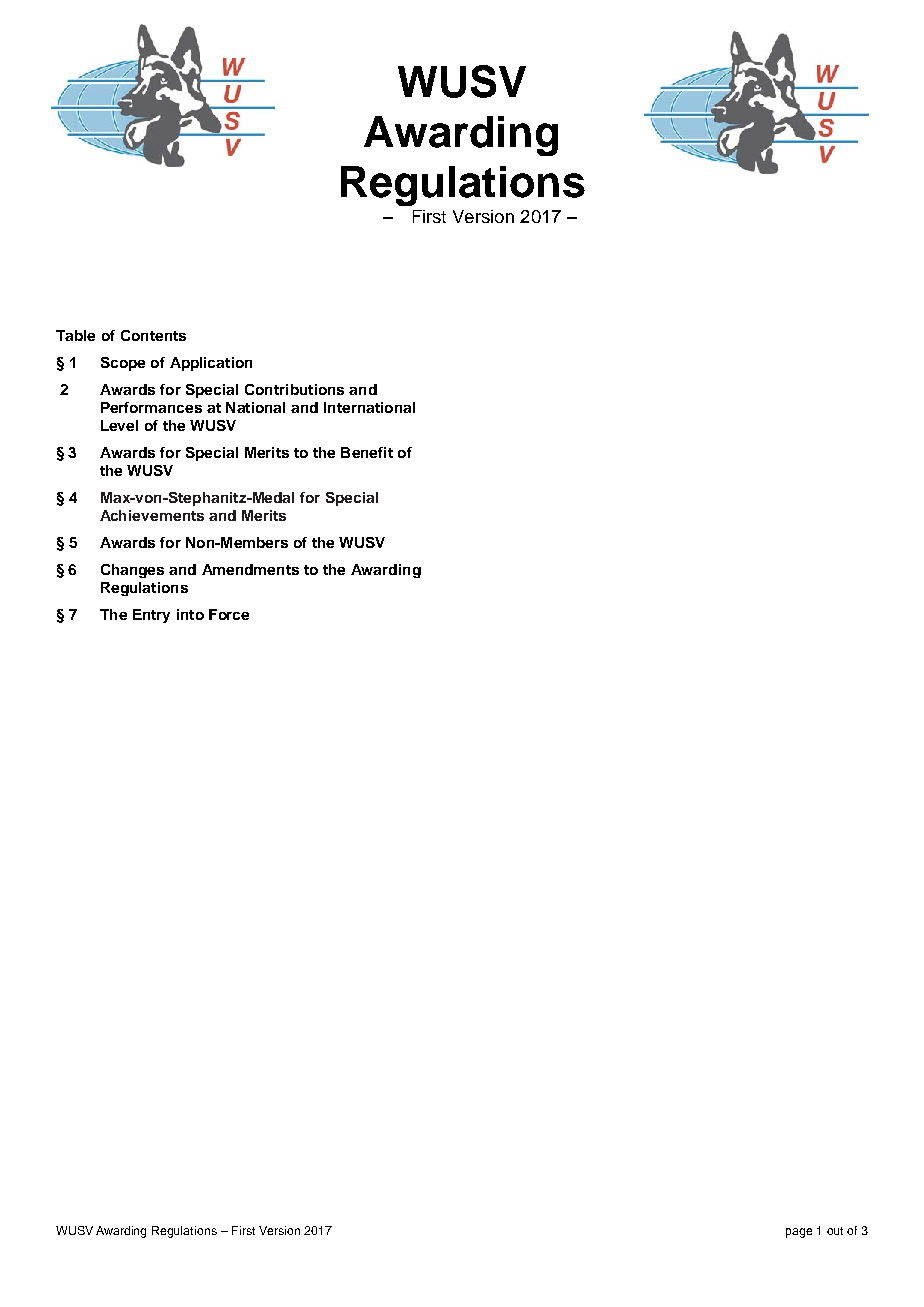  I want to click on out, so click(835, 1231).
